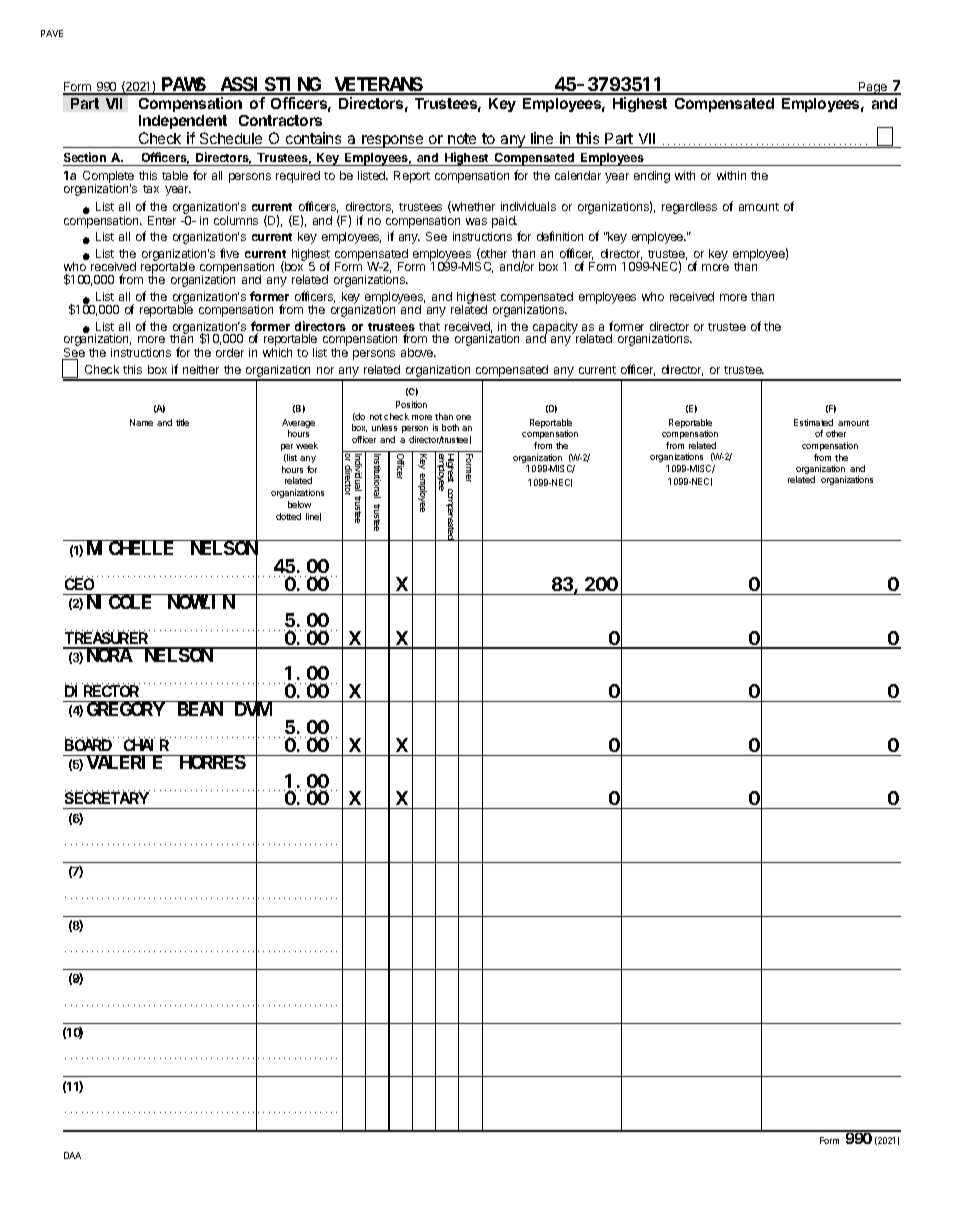  I want to click on below, so click(299, 504).
